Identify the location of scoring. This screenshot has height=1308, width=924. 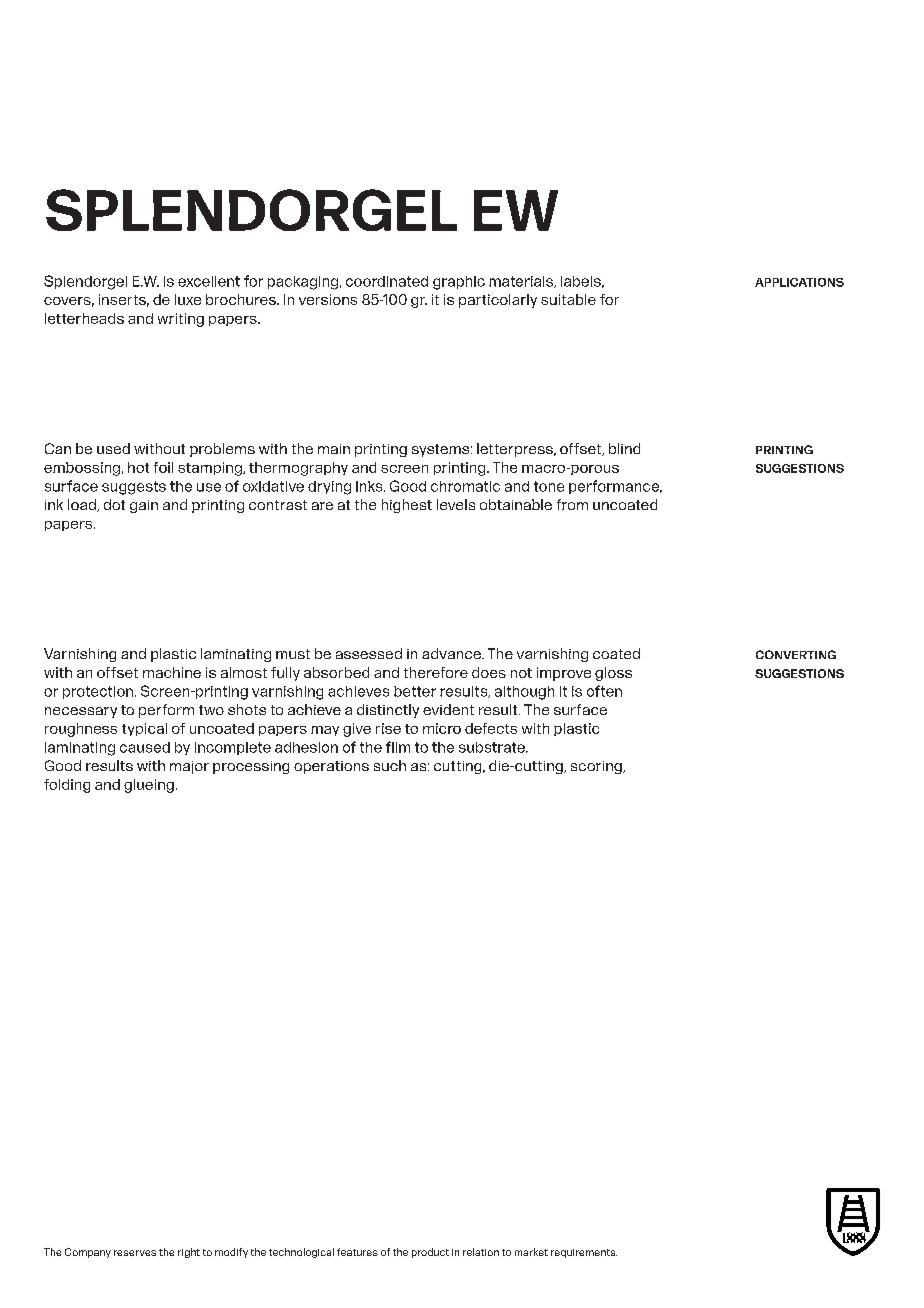
(597, 767).
